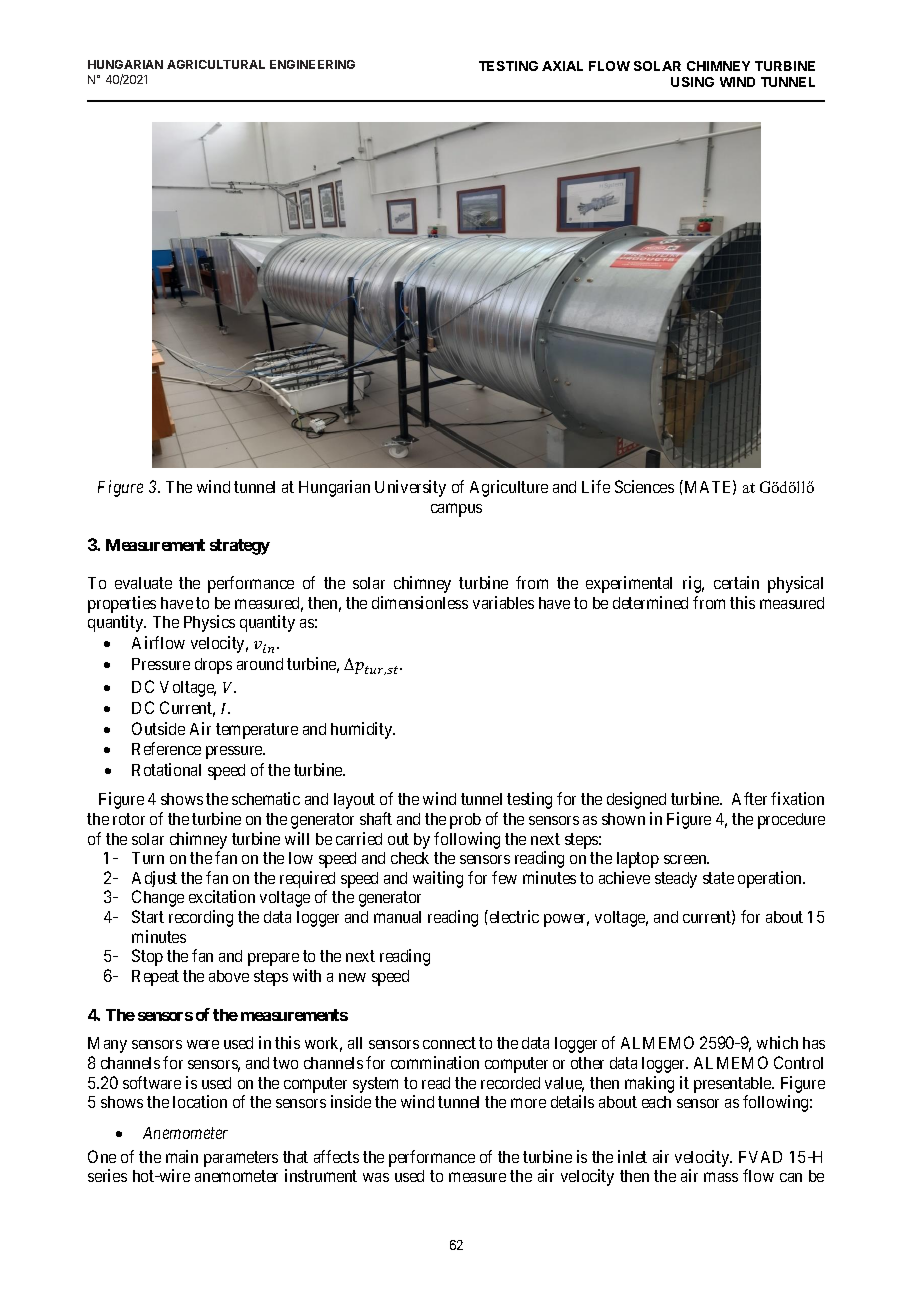 The height and width of the image is (1308, 924). I want to click on strategy, so click(240, 547).
